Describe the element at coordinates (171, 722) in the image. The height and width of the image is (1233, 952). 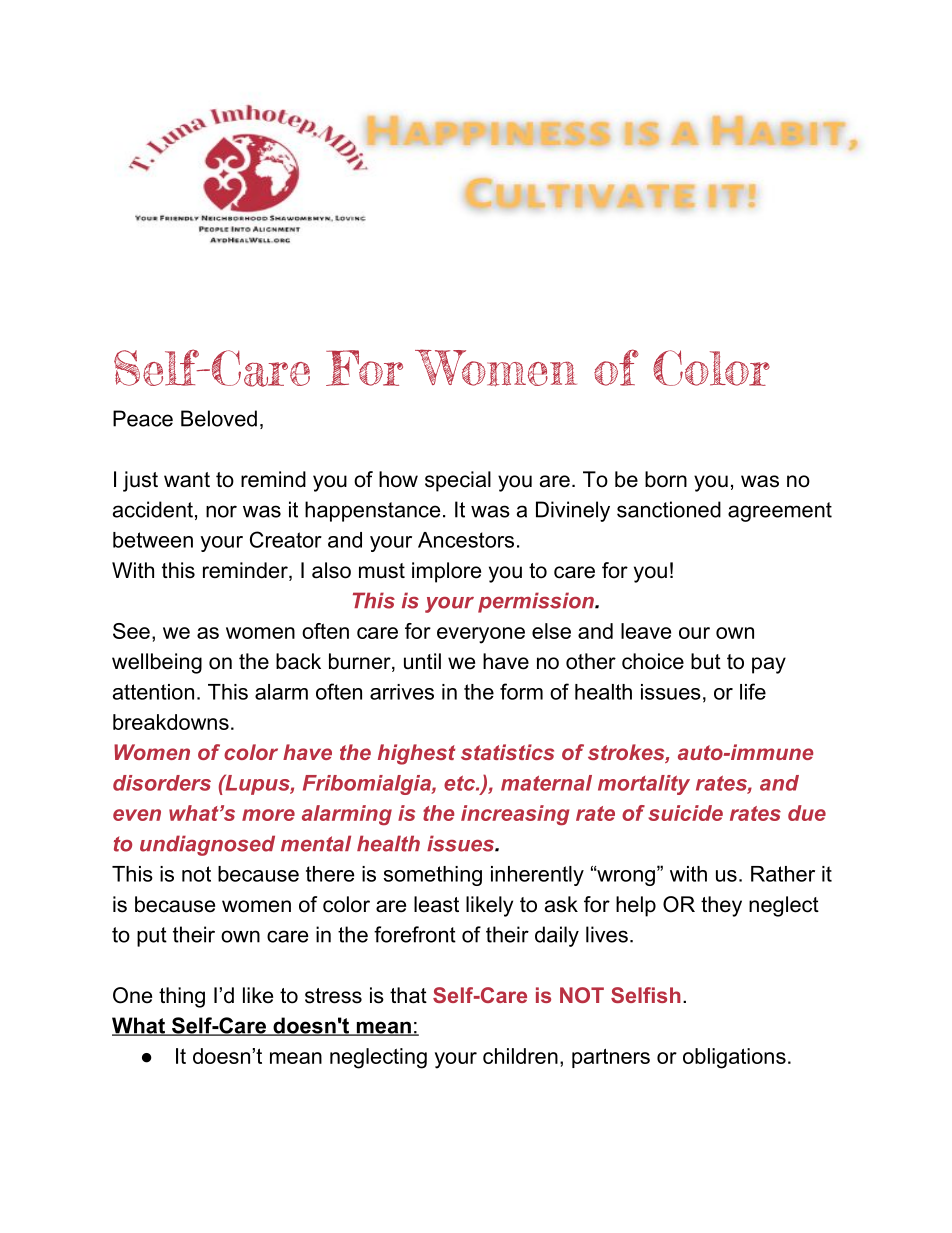
I see `breakdowns` at that location.
